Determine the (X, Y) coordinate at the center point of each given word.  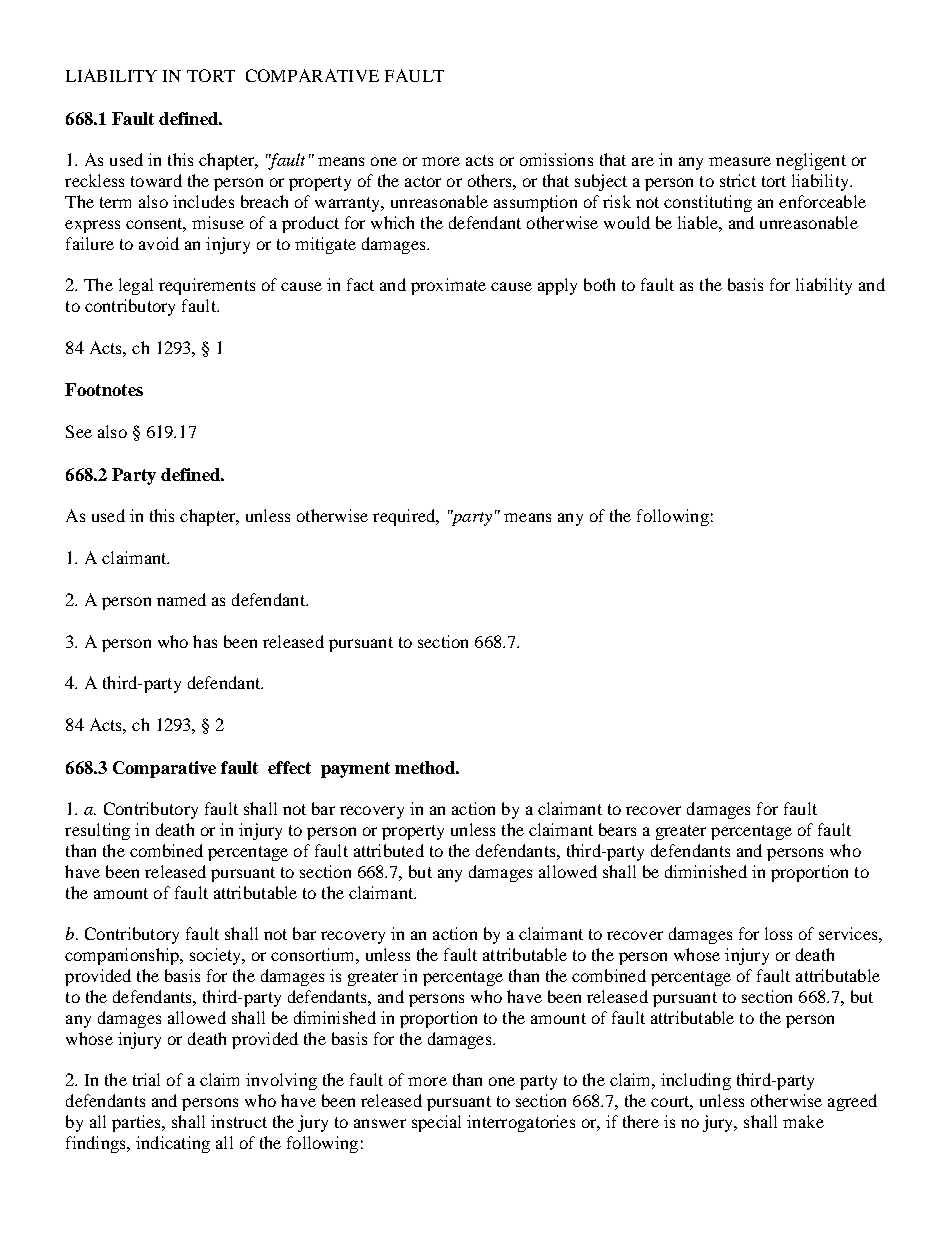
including (696, 1081)
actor (423, 181)
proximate (448, 286)
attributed (389, 850)
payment (355, 770)
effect (289, 767)
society (217, 956)
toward (156, 180)
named (181, 599)
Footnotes (104, 389)
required (405, 517)
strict (738, 180)
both (599, 284)
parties (137, 1123)
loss (778, 933)
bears (617, 829)
